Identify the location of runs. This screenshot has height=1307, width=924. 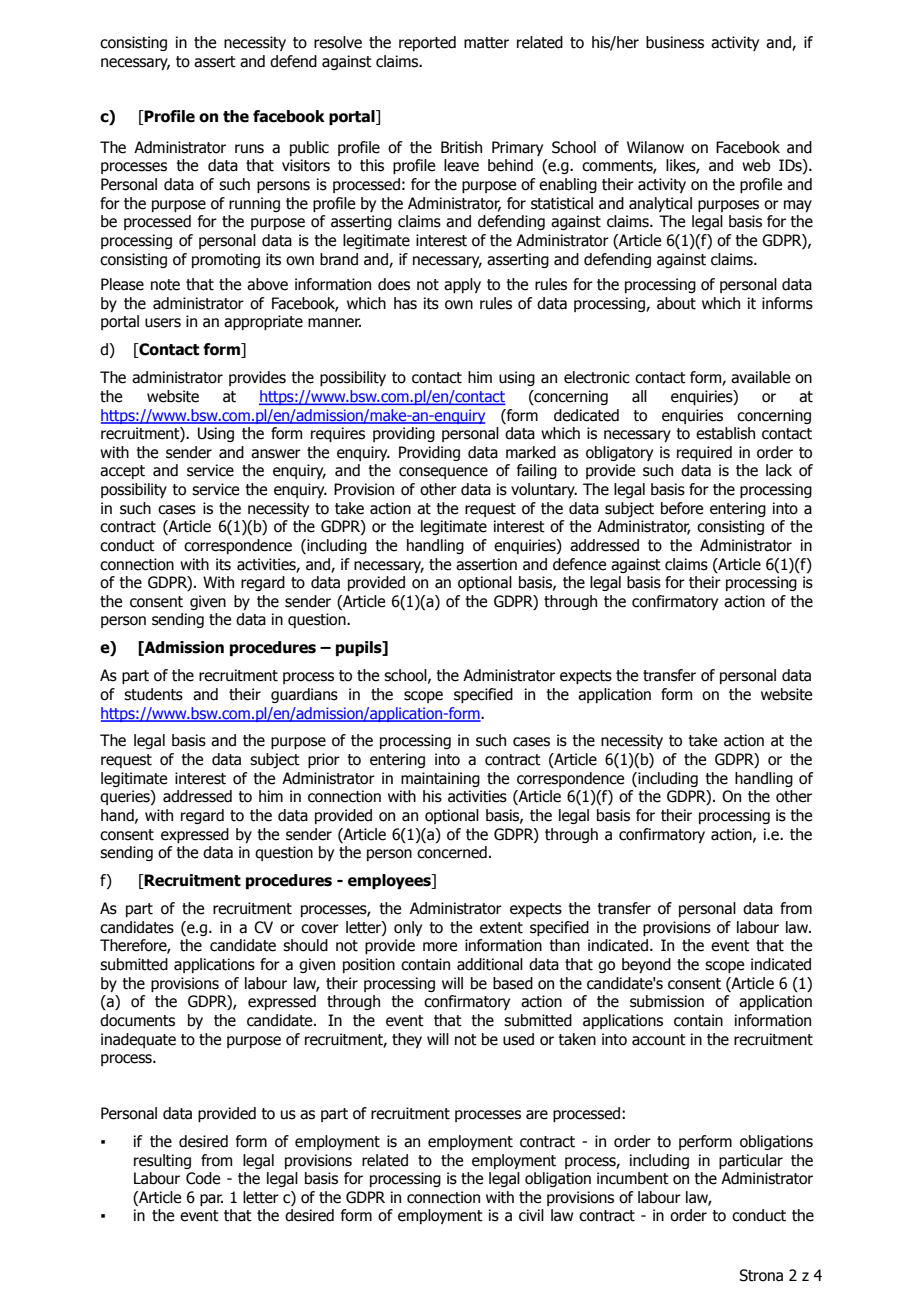
(249, 149).
